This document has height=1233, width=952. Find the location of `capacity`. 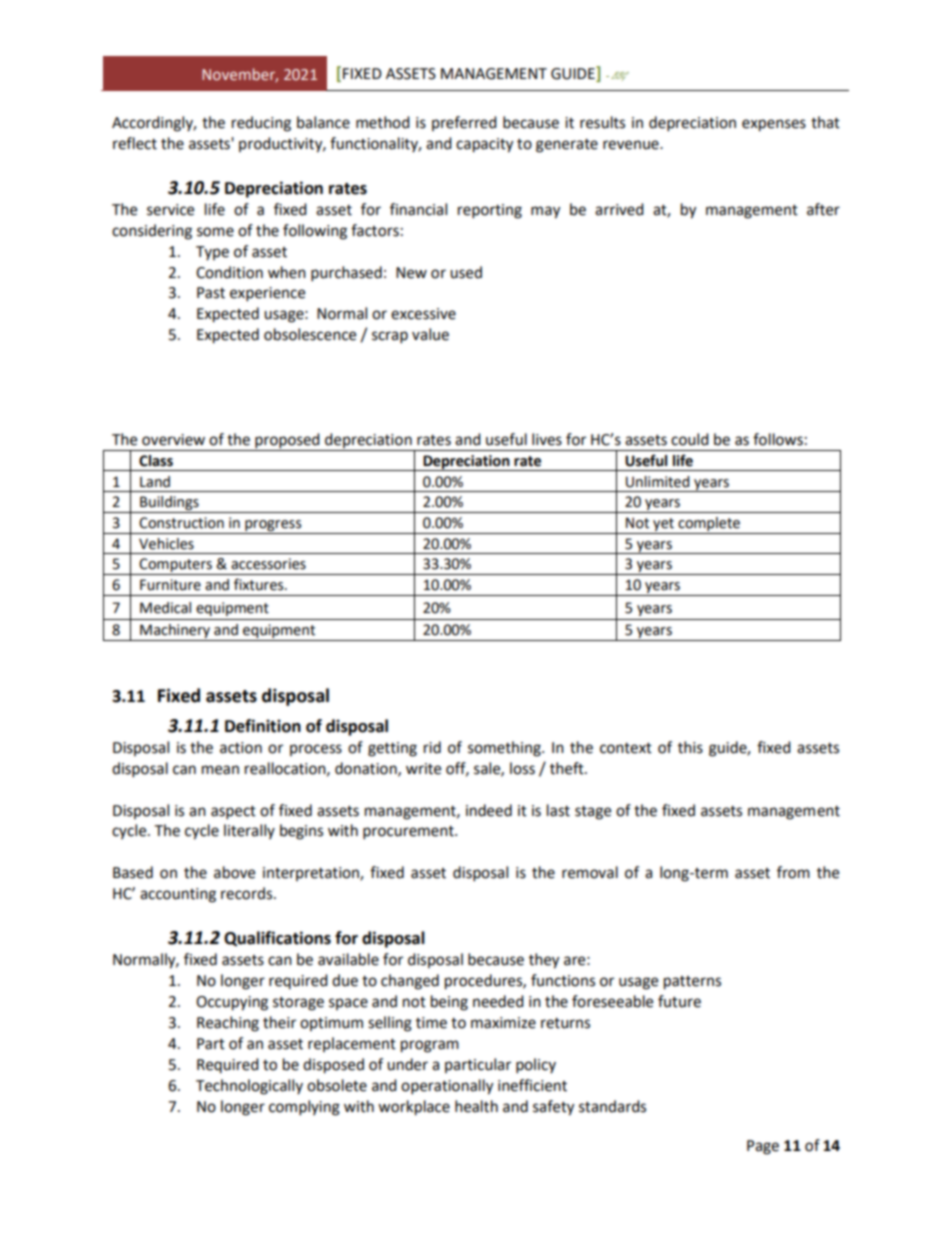

capacity is located at coordinates (484, 145).
